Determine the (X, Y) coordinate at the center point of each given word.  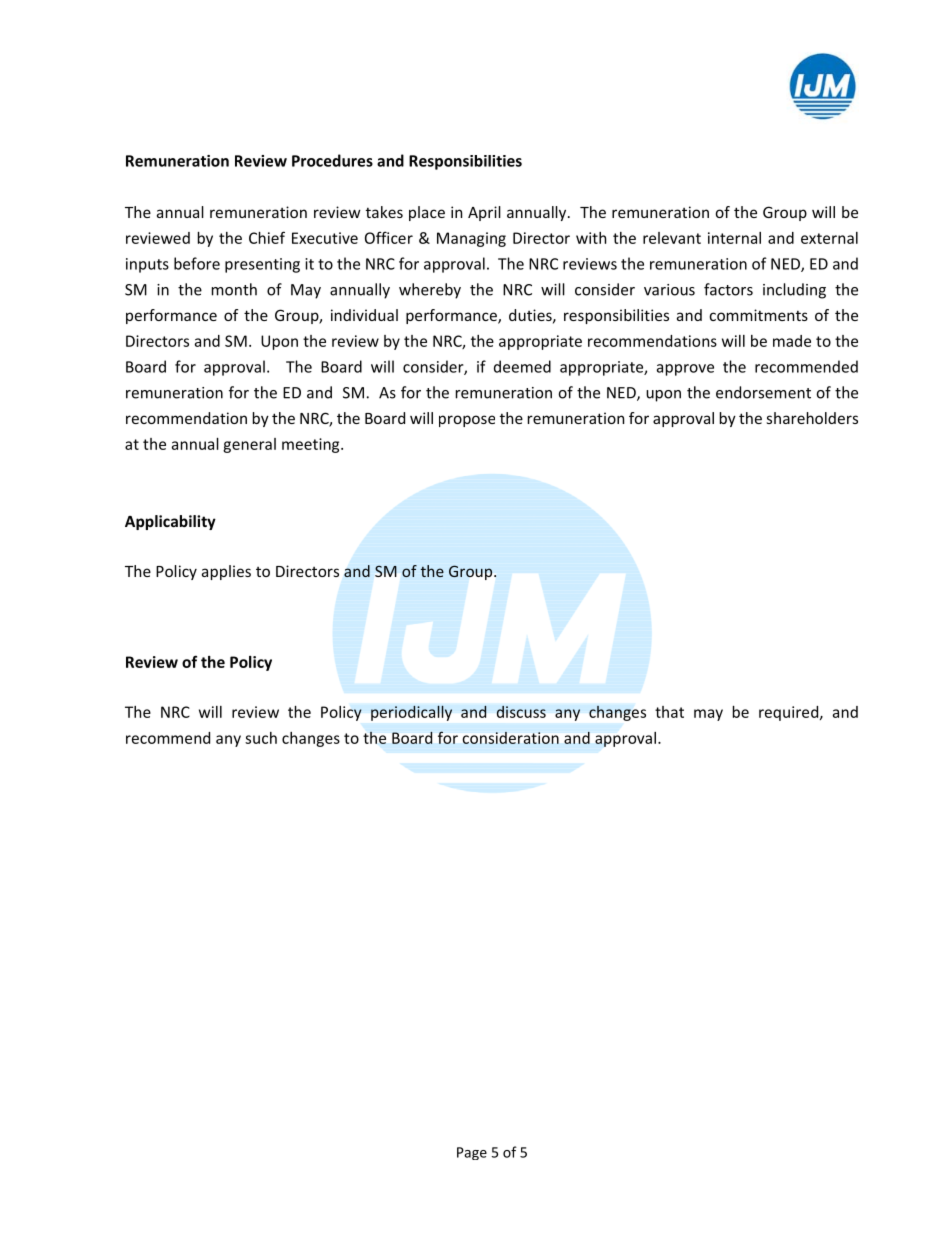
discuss (521, 711)
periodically (411, 713)
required (788, 713)
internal (734, 238)
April (484, 213)
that (669, 712)
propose (467, 421)
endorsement (763, 392)
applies (226, 572)
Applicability (170, 522)
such (261, 738)
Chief (267, 237)
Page (472, 1153)
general (249, 445)
